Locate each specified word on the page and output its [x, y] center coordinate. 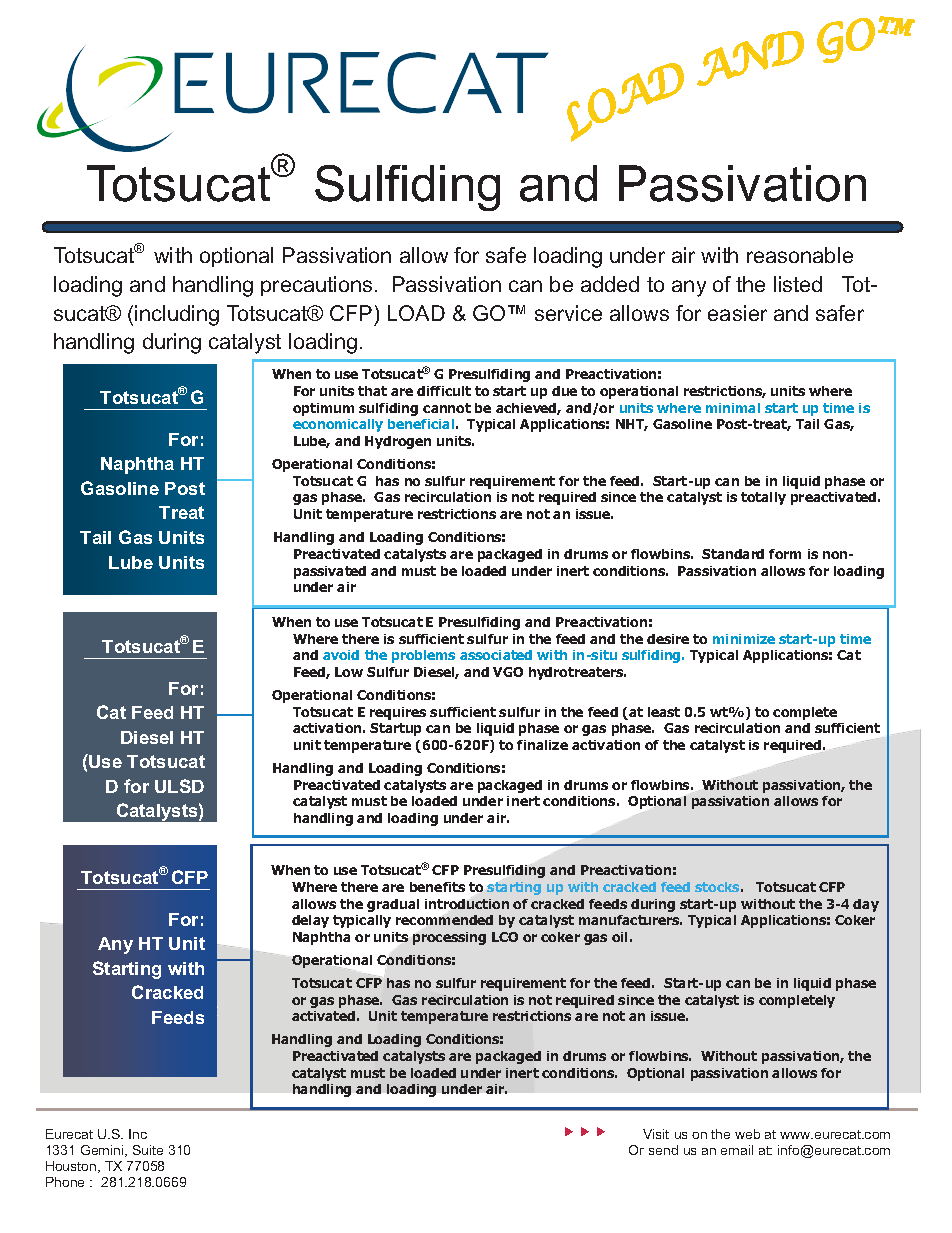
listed [798, 284]
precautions [316, 286]
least [664, 712]
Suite [148, 1150]
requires [398, 713]
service [568, 313]
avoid [341, 655]
